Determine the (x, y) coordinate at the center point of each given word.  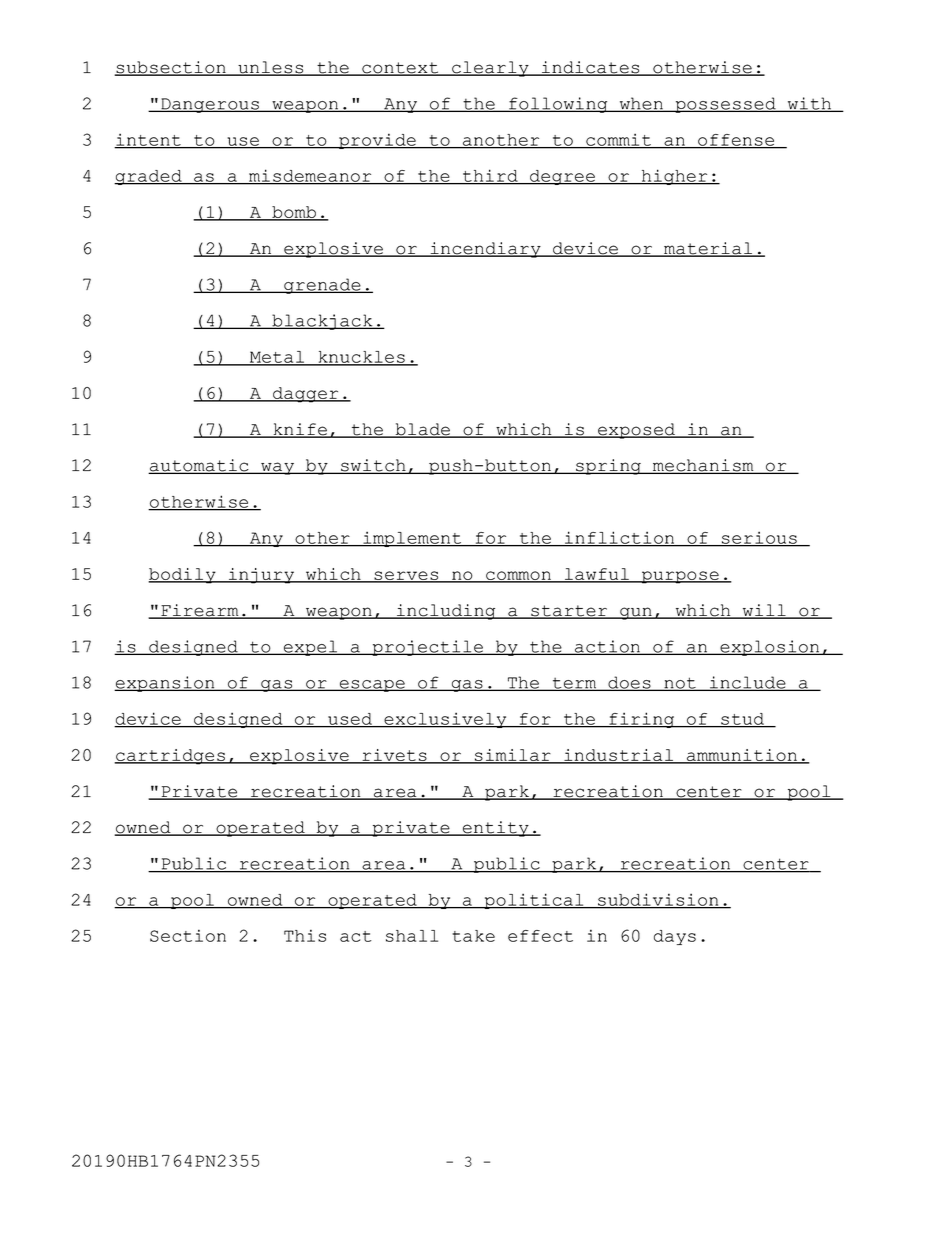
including (446, 612)
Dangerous (210, 105)
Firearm (200, 611)
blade (422, 430)
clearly (490, 69)
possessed (725, 105)
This (305, 935)
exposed (637, 431)
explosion (770, 648)
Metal (277, 358)
